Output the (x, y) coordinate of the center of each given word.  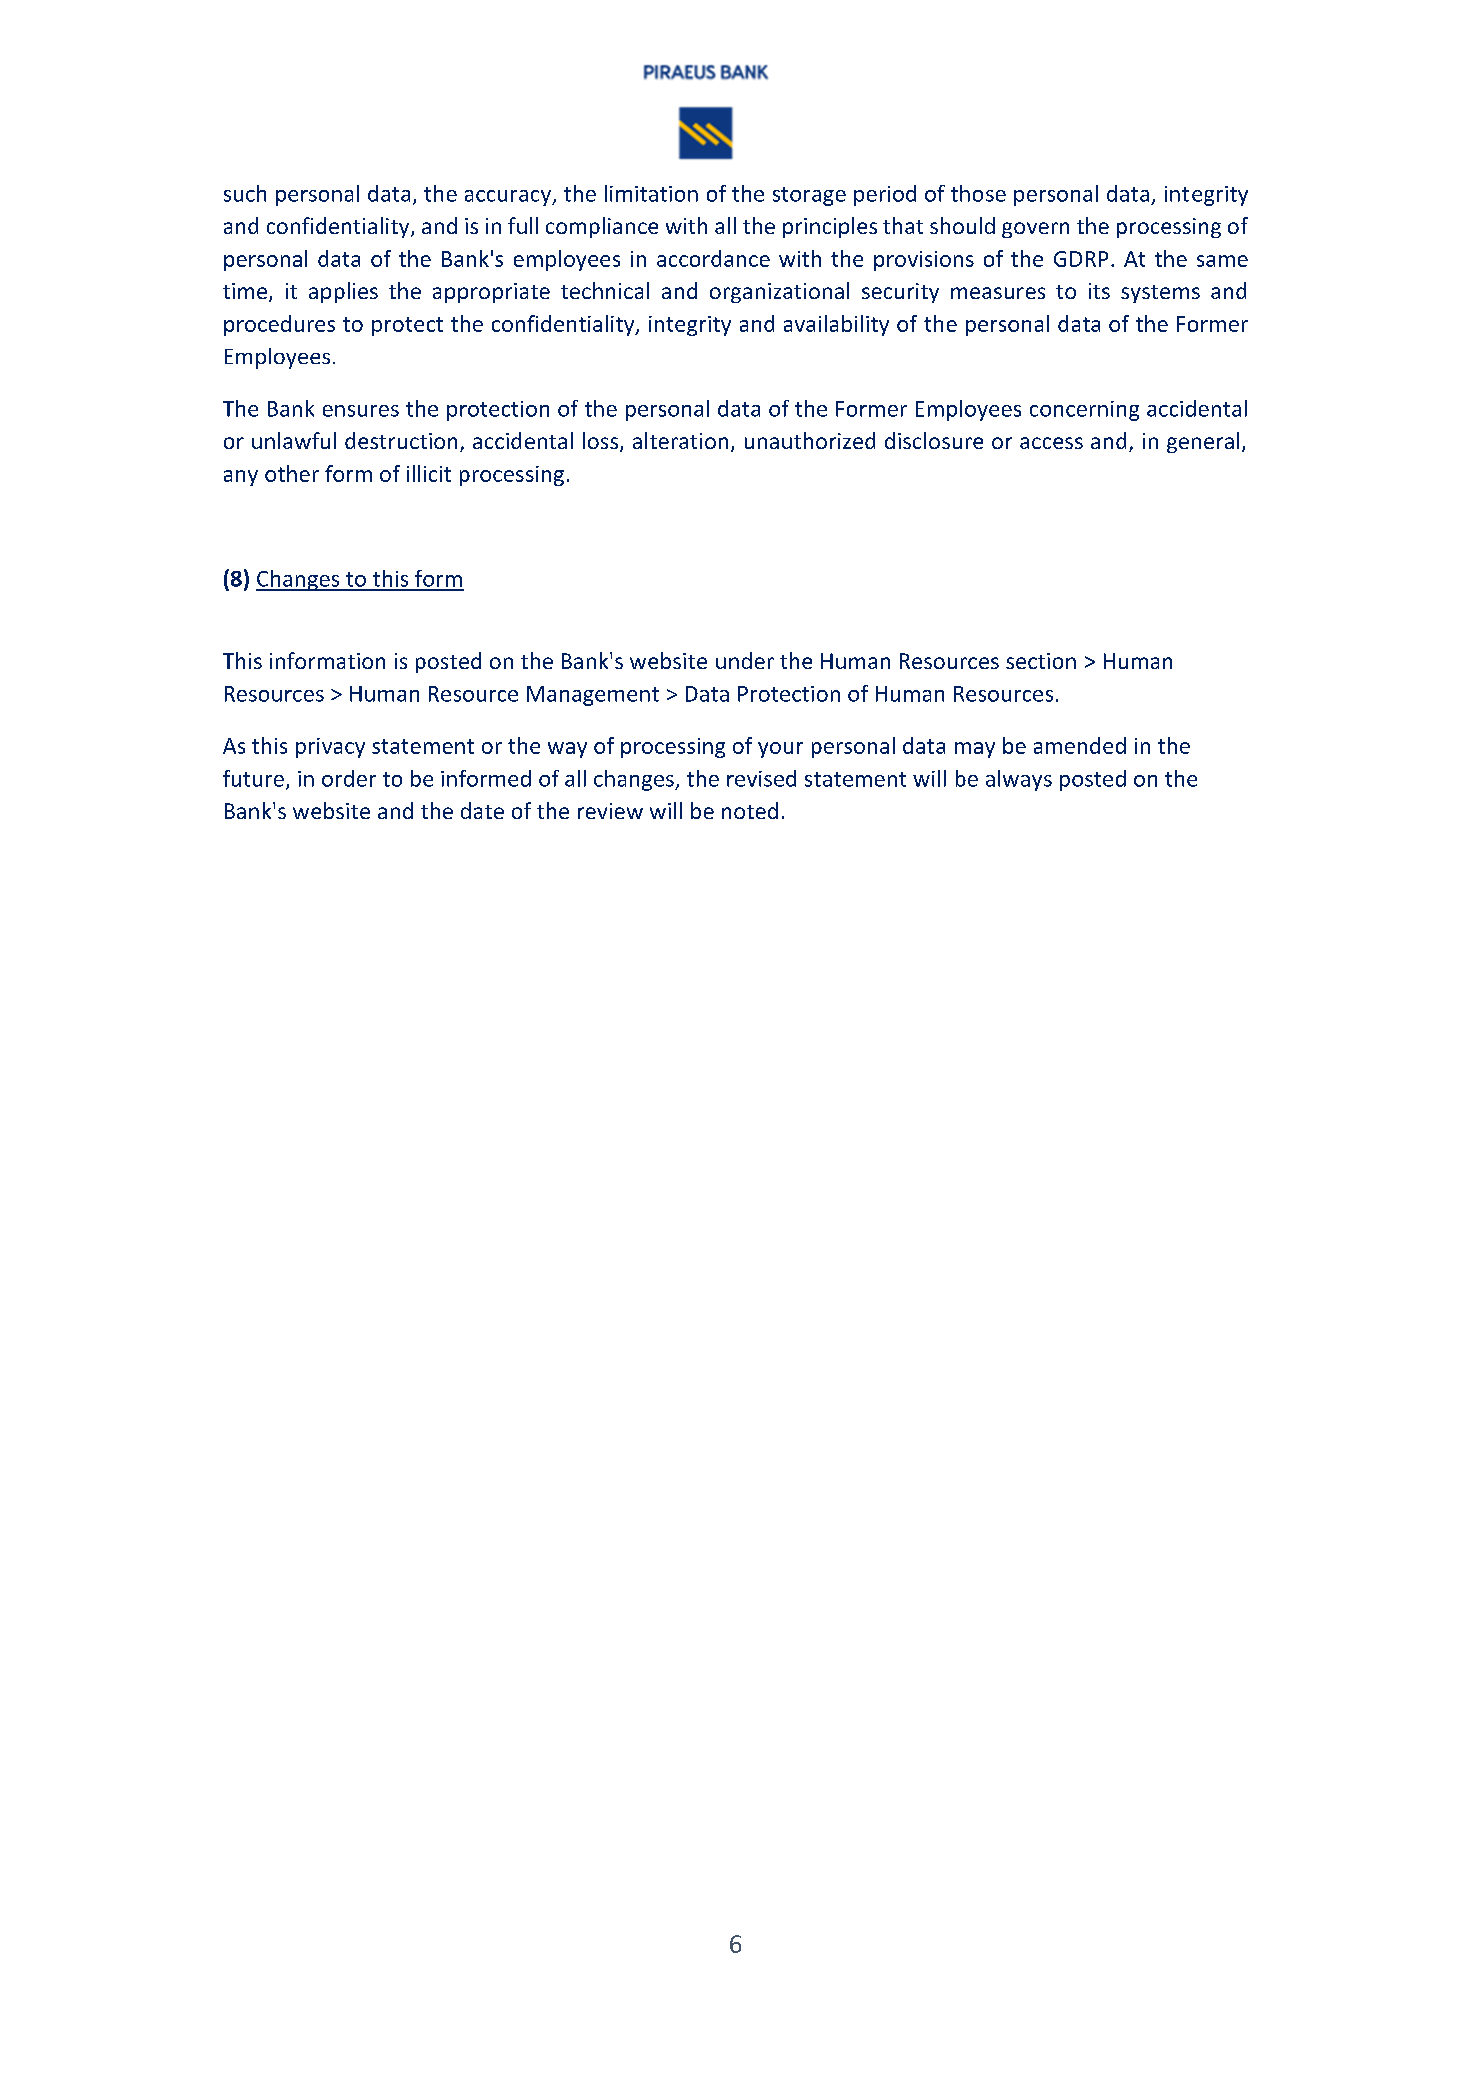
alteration (680, 440)
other (292, 473)
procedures (279, 325)
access (1051, 443)
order (349, 778)
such (245, 193)
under (745, 660)
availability (836, 325)
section (1041, 661)
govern (1035, 230)
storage (809, 196)
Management (593, 696)
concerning (1084, 411)
